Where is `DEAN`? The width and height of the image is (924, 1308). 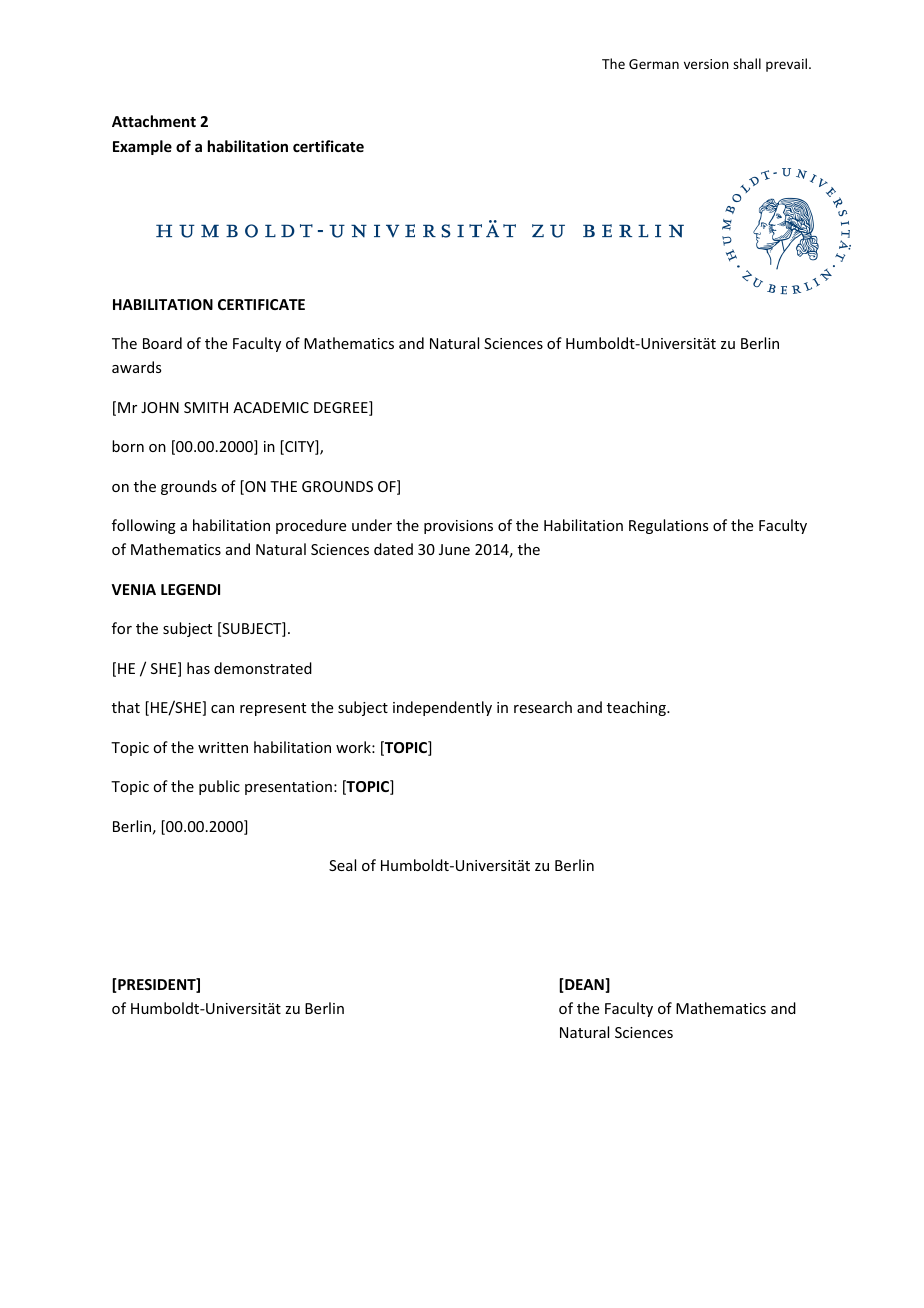 DEAN is located at coordinates (584, 985).
